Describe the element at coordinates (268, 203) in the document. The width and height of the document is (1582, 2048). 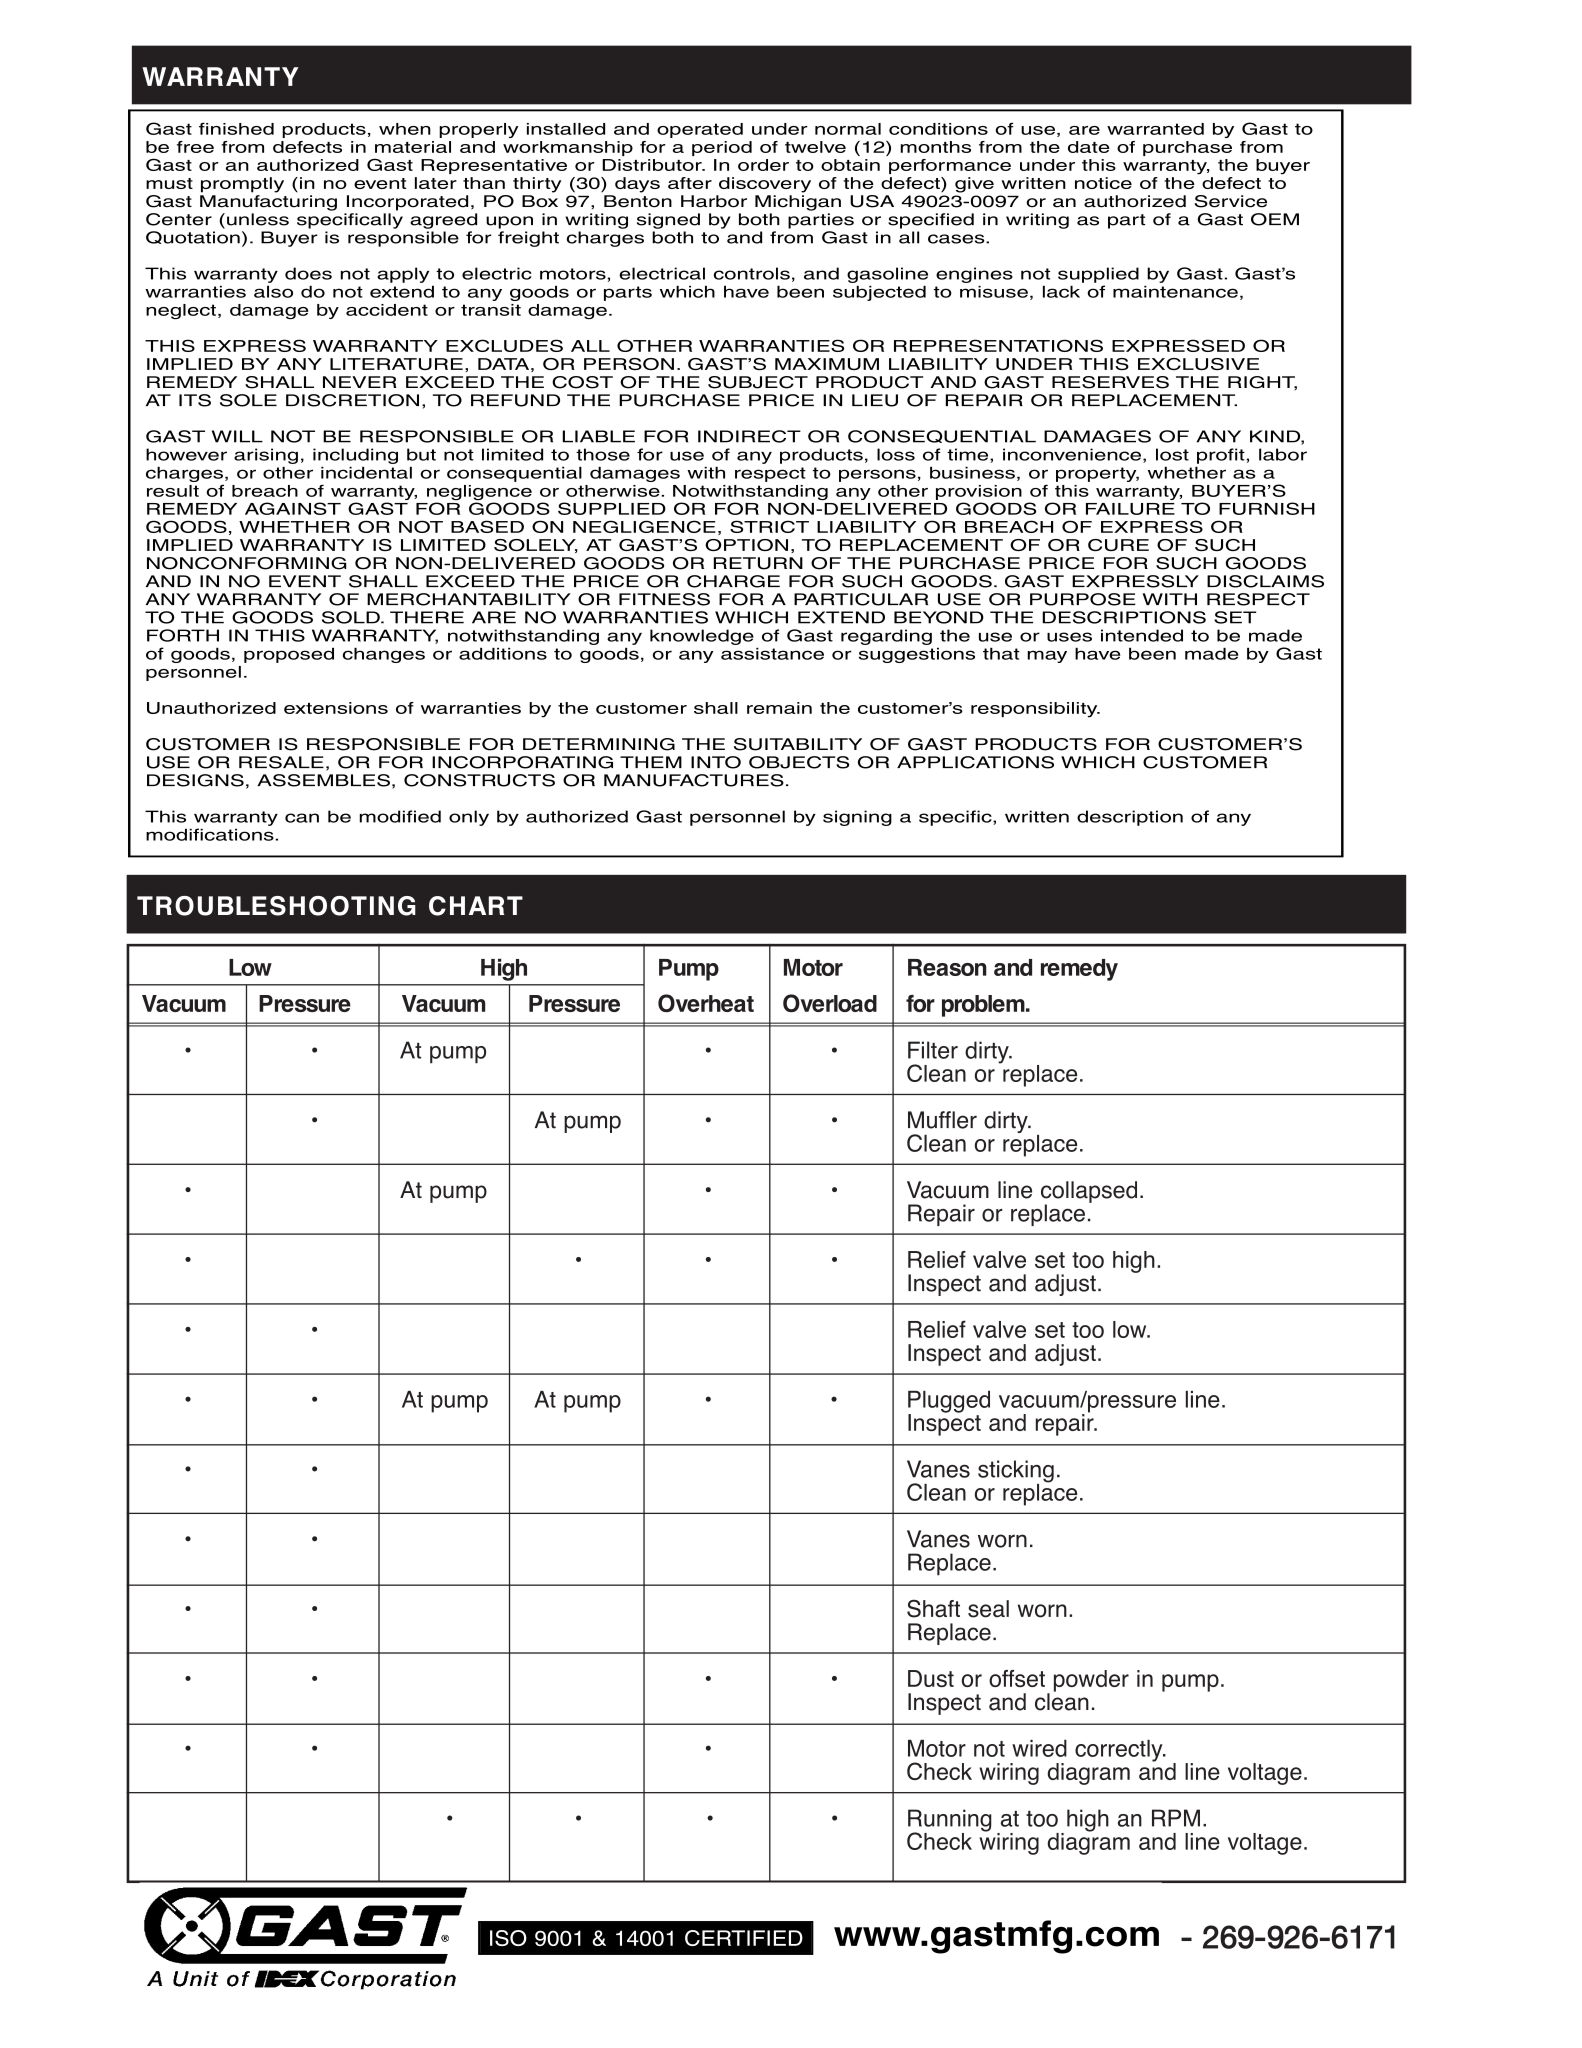
I see `Manufacturing` at that location.
